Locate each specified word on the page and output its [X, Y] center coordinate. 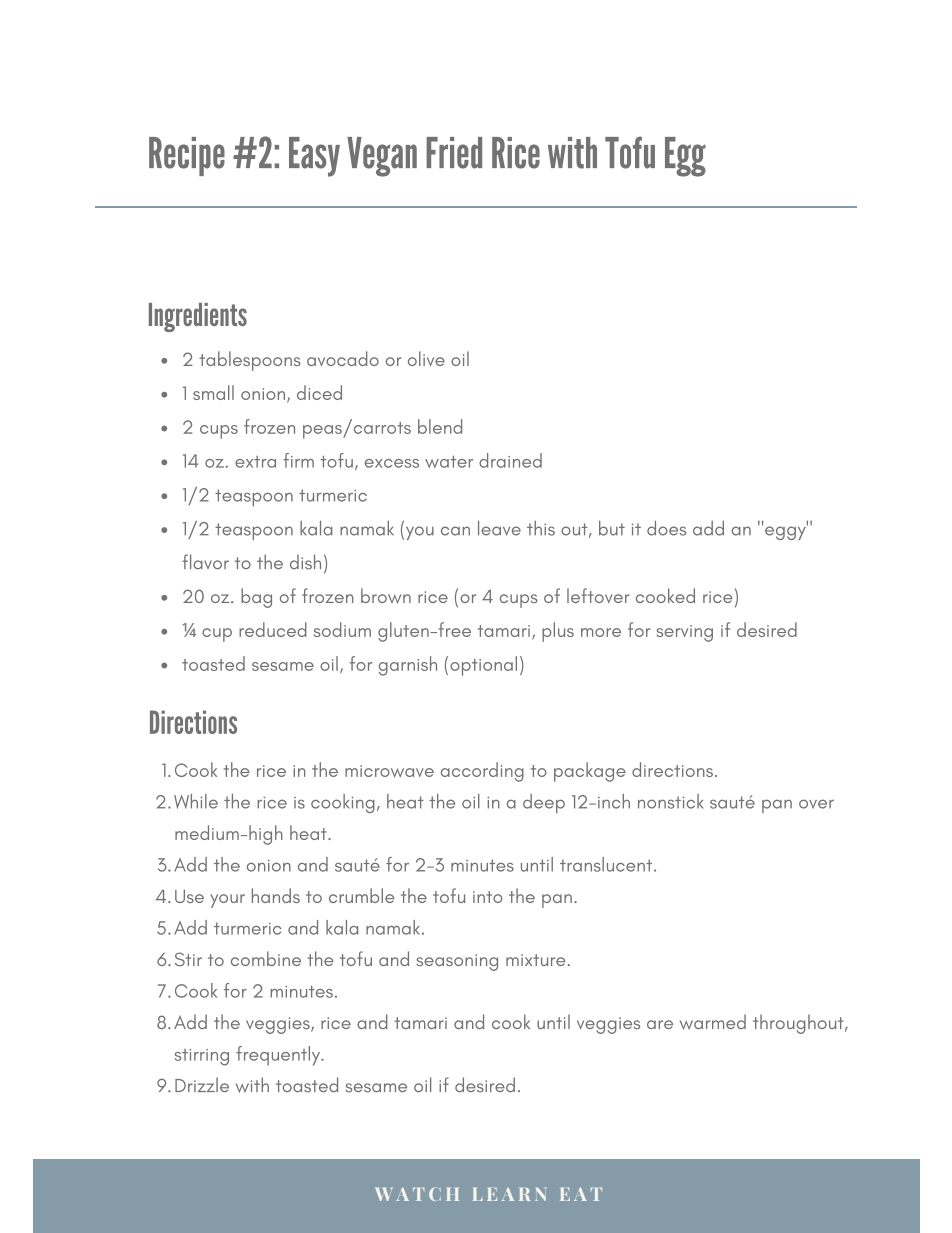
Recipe [187, 156]
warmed [713, 1022]
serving [685, 633]
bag [256, 598]
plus [558, 632]
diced [319, 392]
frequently [279, 1056]
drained [510, 460]
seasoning [457, 962]
